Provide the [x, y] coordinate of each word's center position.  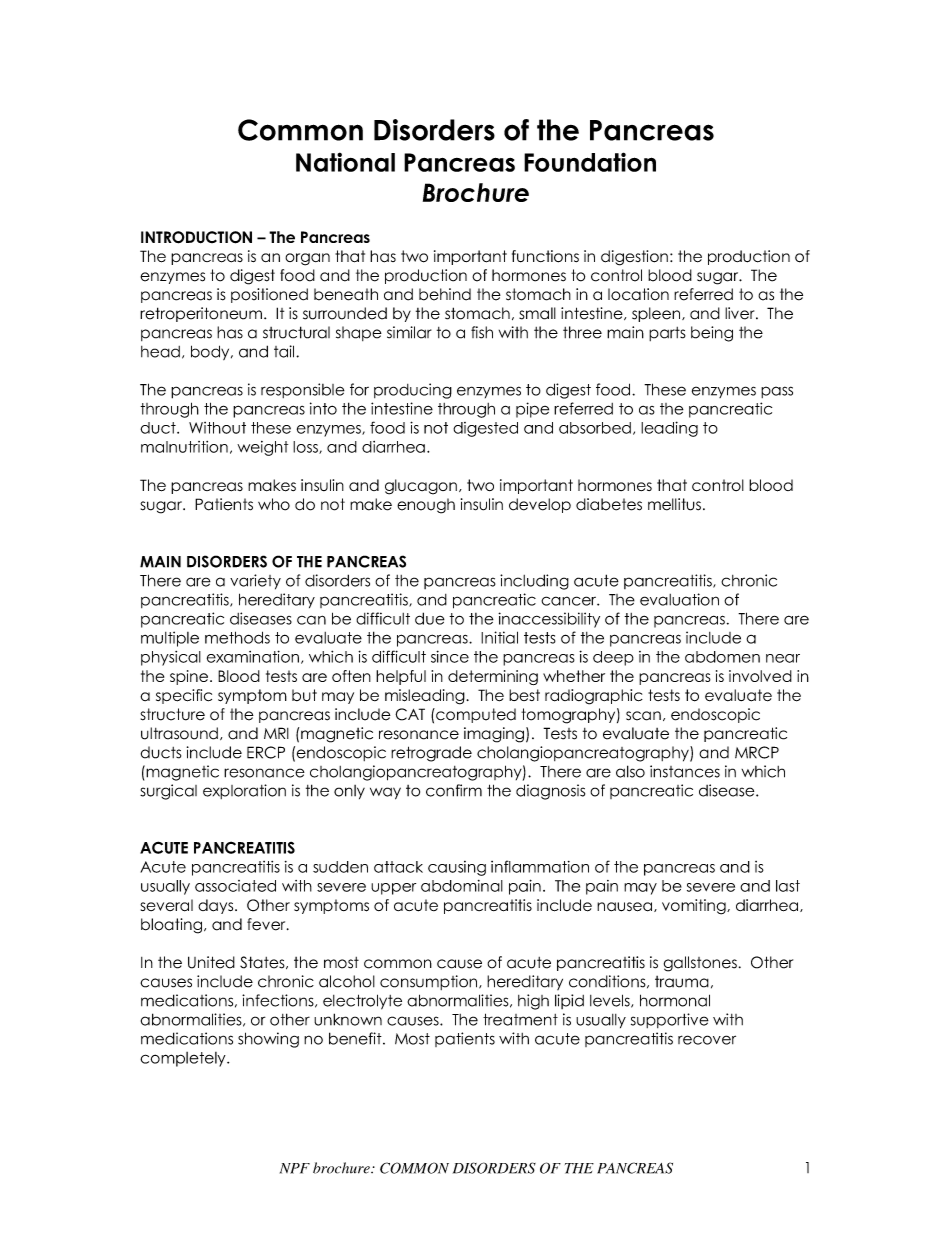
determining [493, 677]
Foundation [590, 162]
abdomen [722, 657]
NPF [295, 1168]
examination [253, 656]
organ [307, 259]
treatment [520, 1019]
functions [545, 256]
